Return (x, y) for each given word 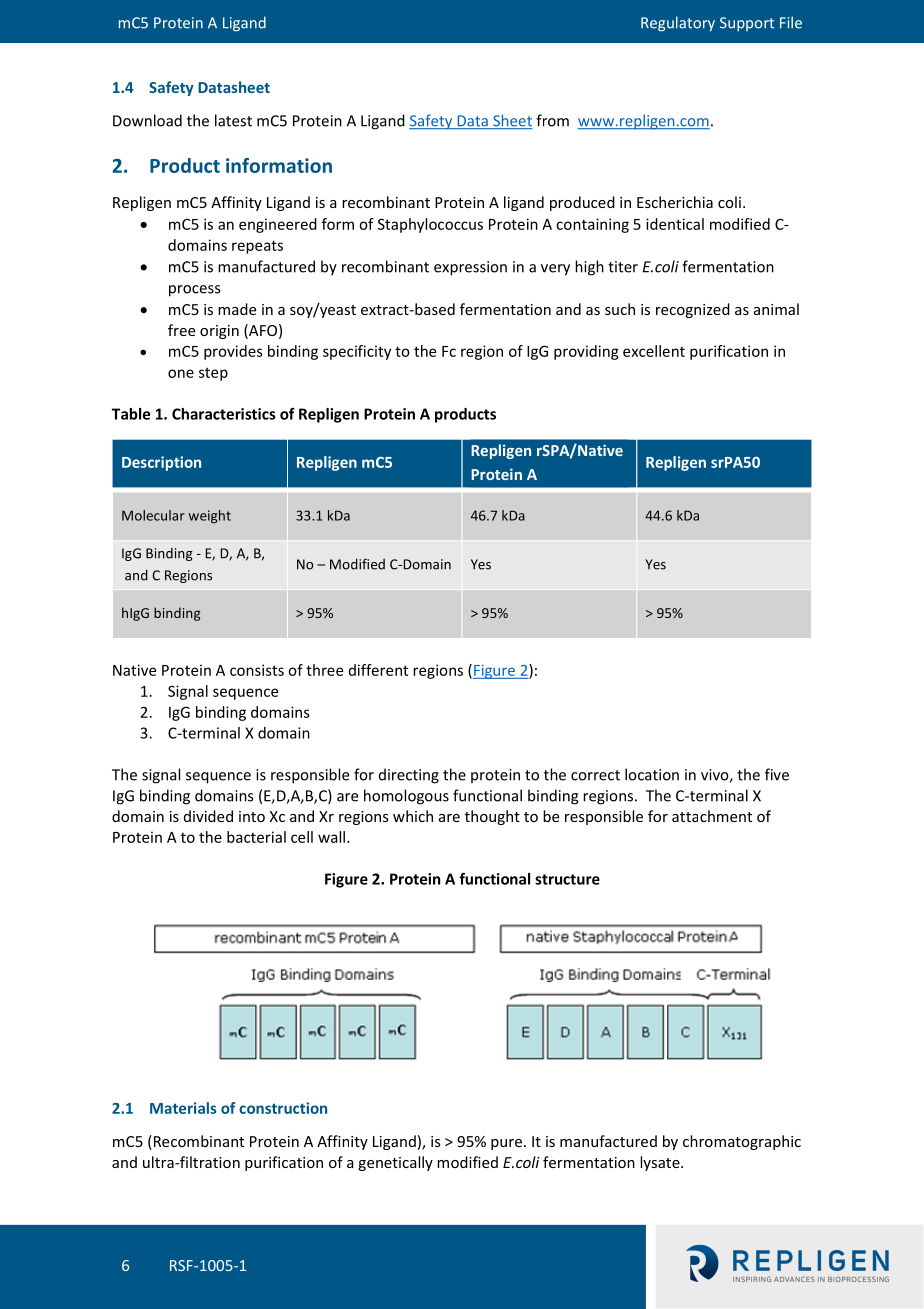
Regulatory (678, 24)
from (552, 120)
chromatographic (742, 1142)
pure (506, 1144)
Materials (183, 1108)
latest (233, 120)
